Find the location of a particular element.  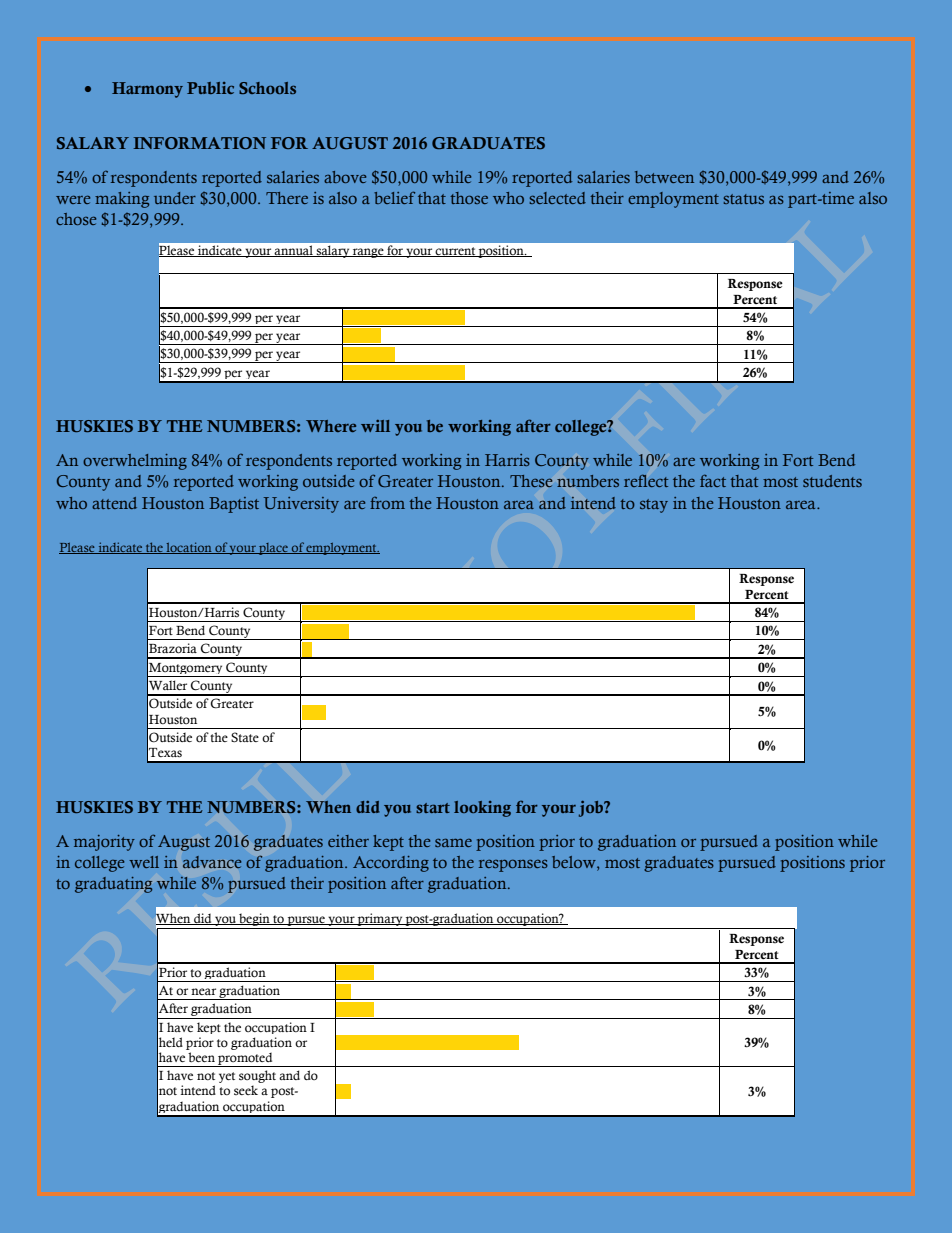

from is located at coordinates (387, 503).
